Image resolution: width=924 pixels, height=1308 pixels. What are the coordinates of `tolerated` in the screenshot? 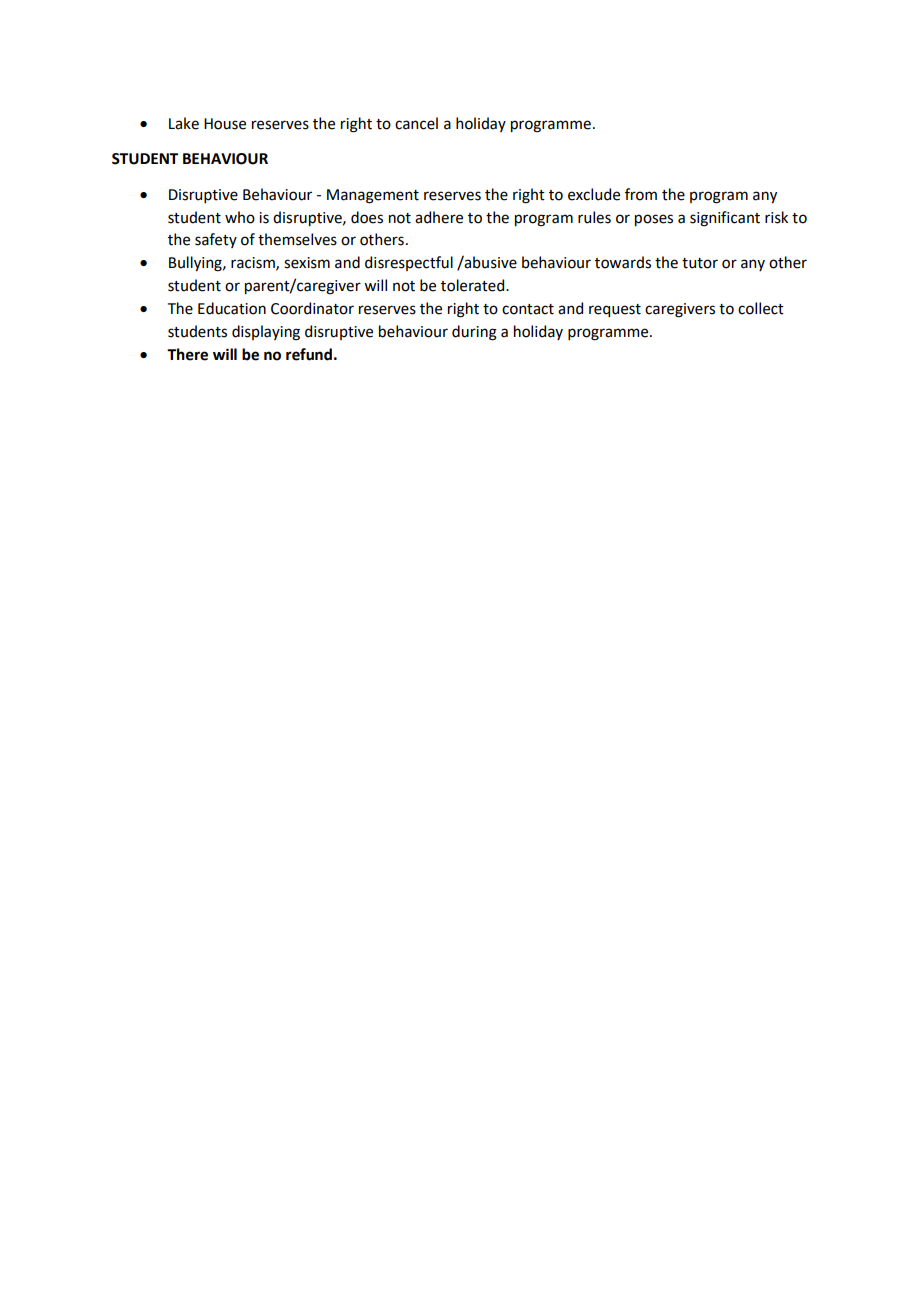 It's located at (474, 285).
